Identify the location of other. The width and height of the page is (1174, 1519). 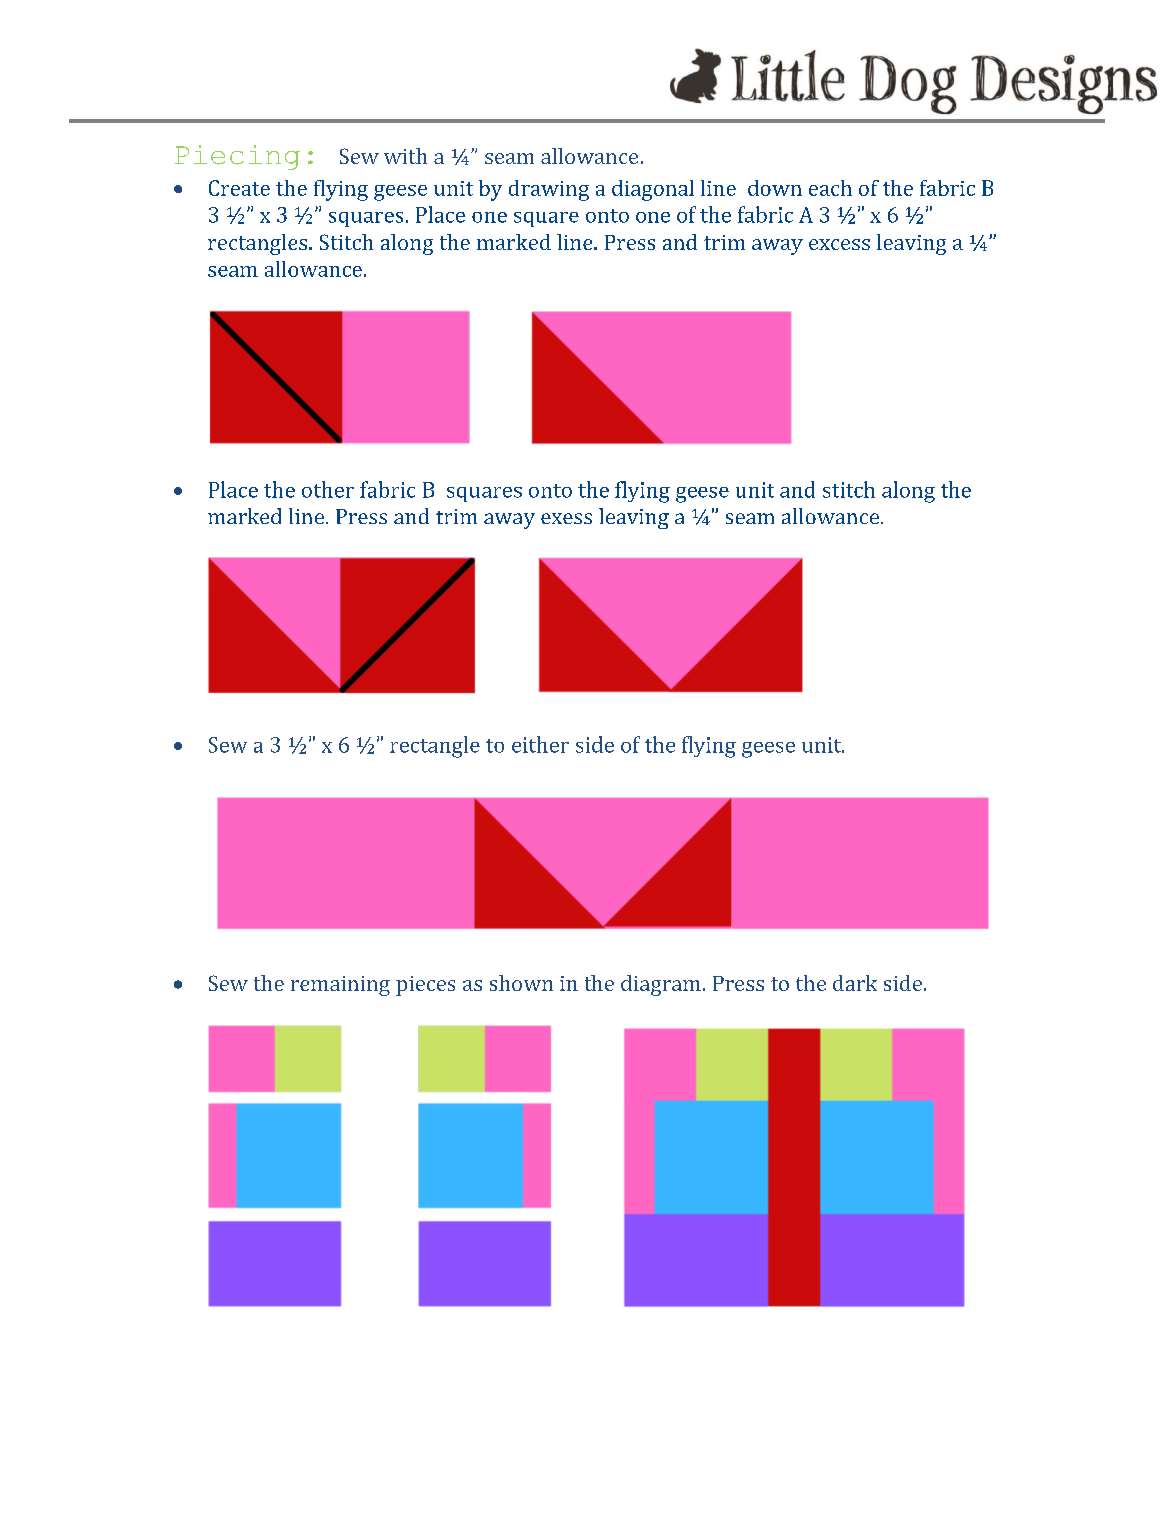
(328, 489).
